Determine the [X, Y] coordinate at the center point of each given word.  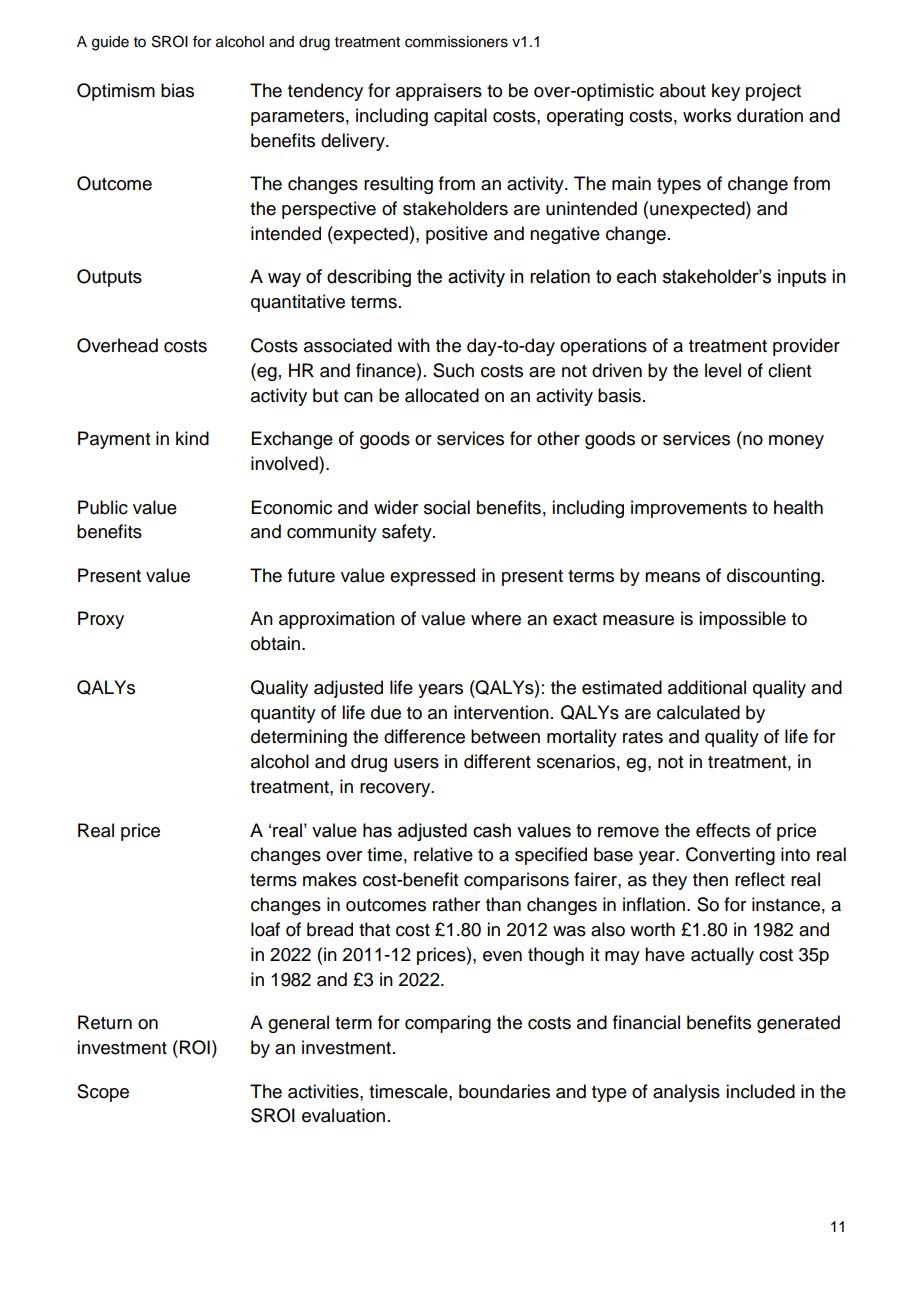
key [726, 92]
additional [707, 687]
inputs [802, 278]
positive [457, 235]
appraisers [439, 92]
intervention [501, 712]
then [710, 879]
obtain [277, 643]
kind [192, 438]
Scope [103, 1093]
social [447, 507]
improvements [689, 509]
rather [456, 904]
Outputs [109, 278]
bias [177, 90]
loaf [265, 929]
